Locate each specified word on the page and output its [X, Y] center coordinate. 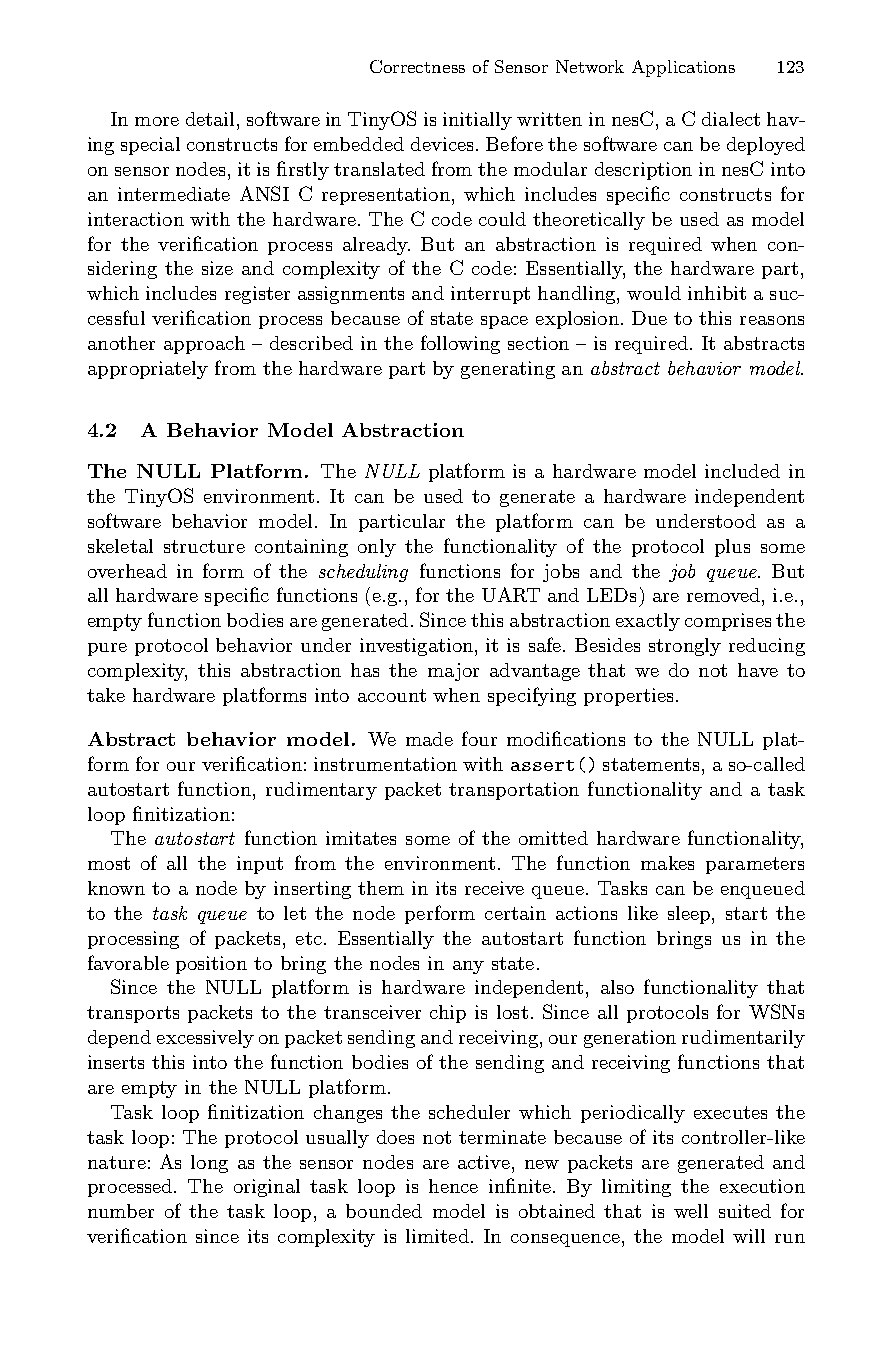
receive [494, 888]
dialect [731, 119]
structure [204, 546]
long [209, 1164]
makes [667, 863]
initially [477, 121]
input [260, 865]
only [377, 548]
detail [210, 119]
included [742, 471]
